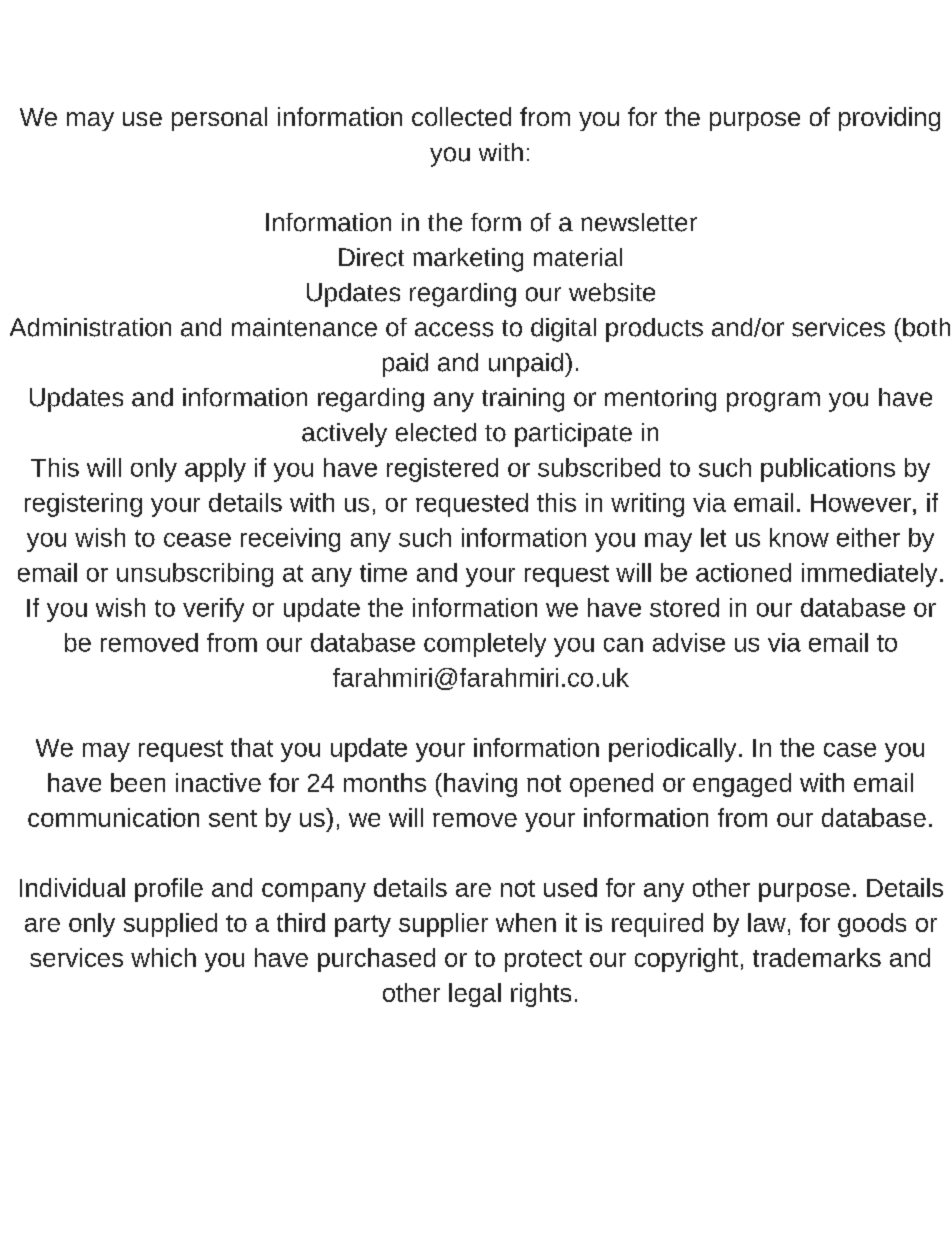 This screenshot has width=952, height=1233. Describe the element at coordinates (461, 116) in the screenshot. I see `collected` at that location.
